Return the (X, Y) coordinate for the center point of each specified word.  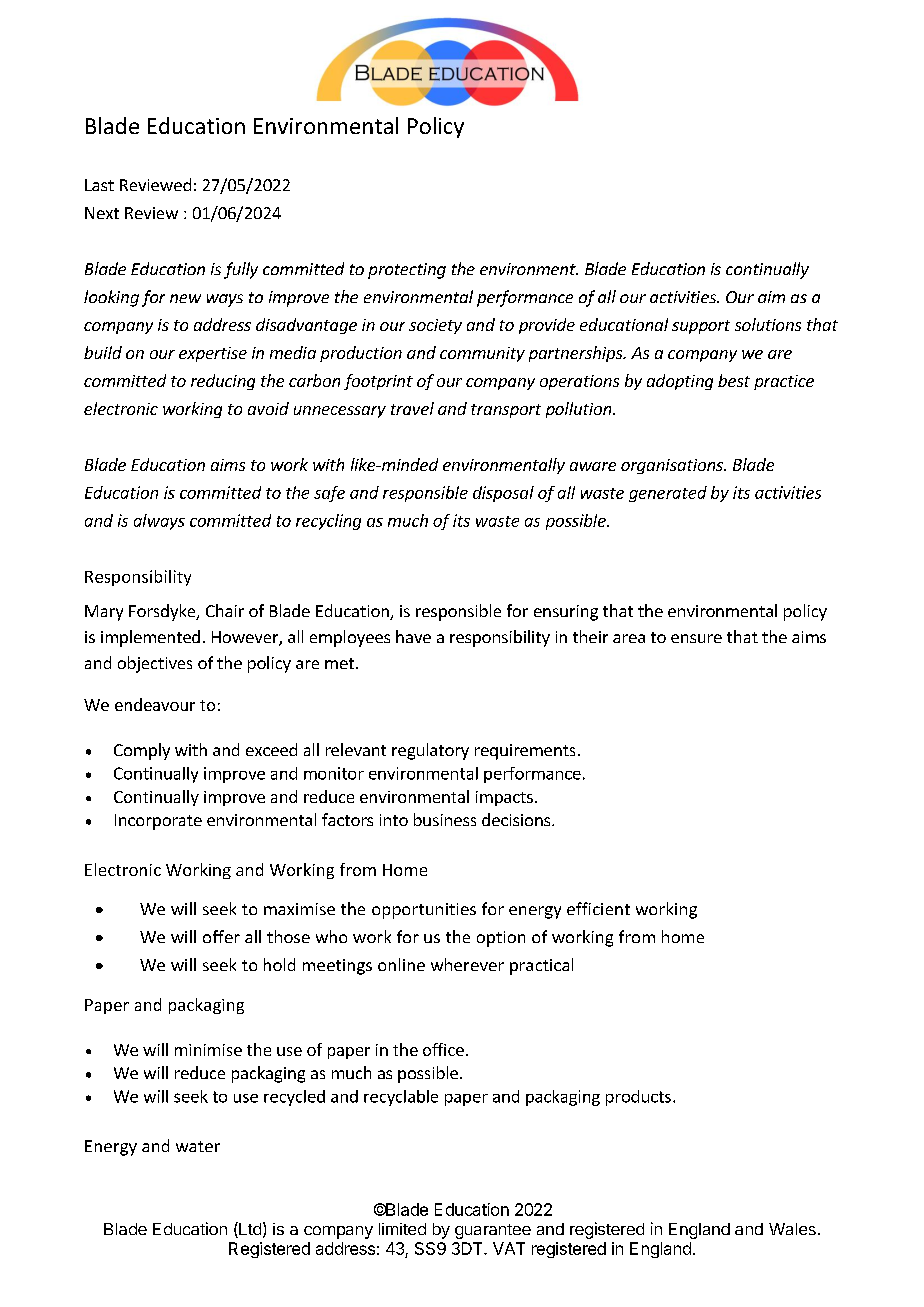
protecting (407, 271)
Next (102, 213)
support (701, 327)
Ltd (249, 1230)
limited (402, 1229)
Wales (792, 1229)
